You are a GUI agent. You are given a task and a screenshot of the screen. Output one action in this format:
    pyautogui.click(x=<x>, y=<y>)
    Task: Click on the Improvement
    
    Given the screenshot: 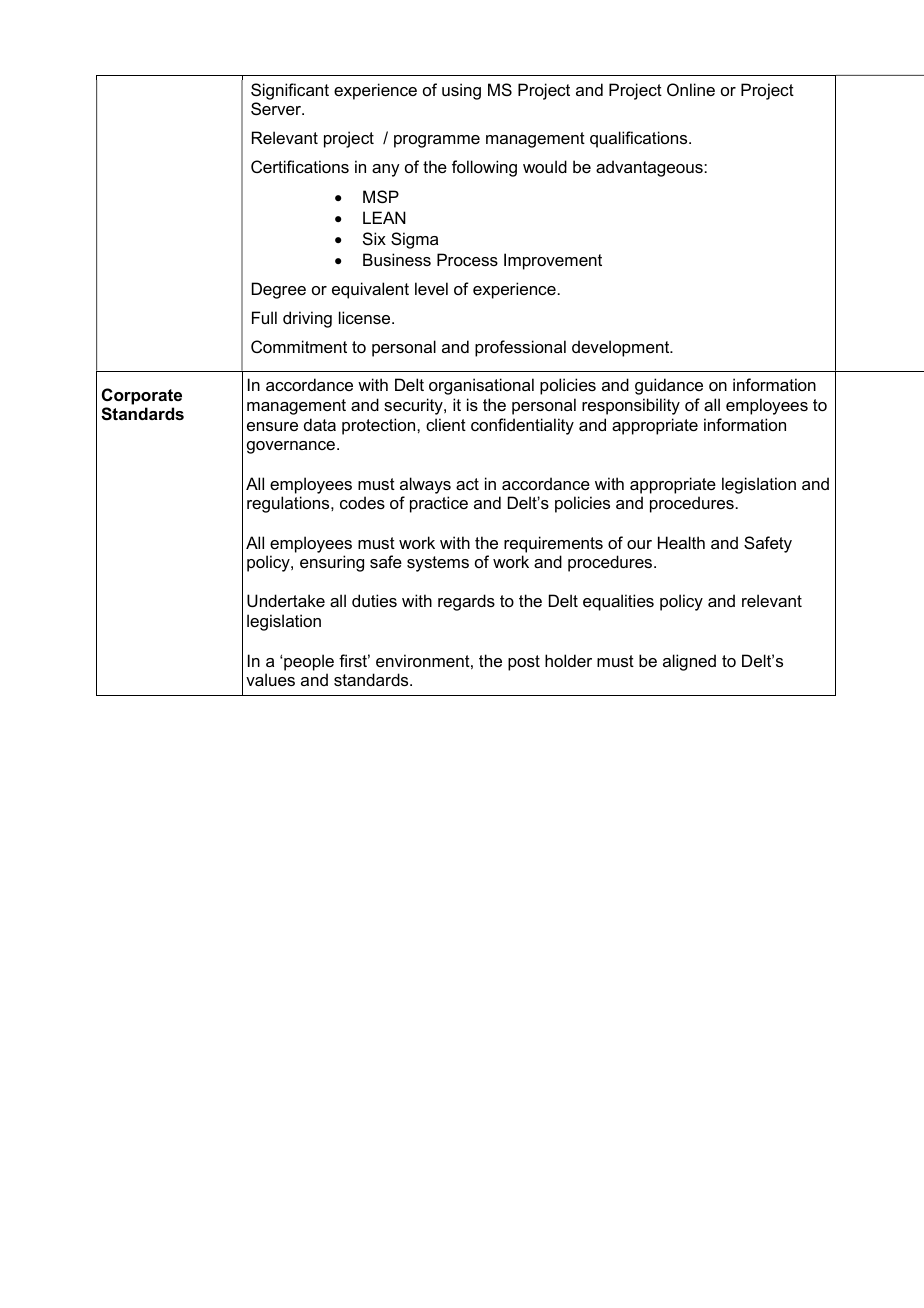 What is the action you would take?
    pyautogui.click(x=553, y=261)
